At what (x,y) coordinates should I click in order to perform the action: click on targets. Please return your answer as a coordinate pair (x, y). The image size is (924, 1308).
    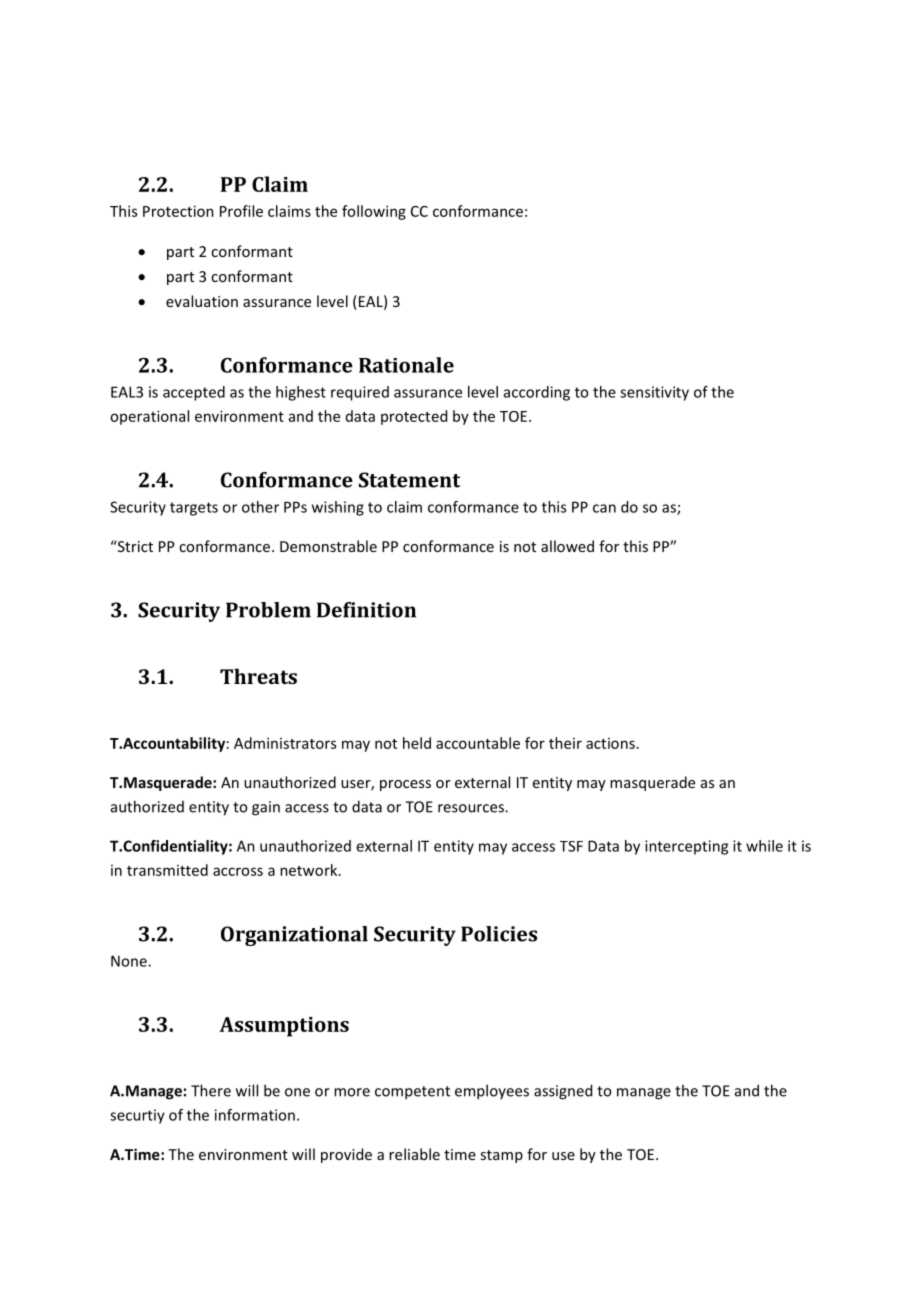
    Looking at the image, I should click on (194, 509).
